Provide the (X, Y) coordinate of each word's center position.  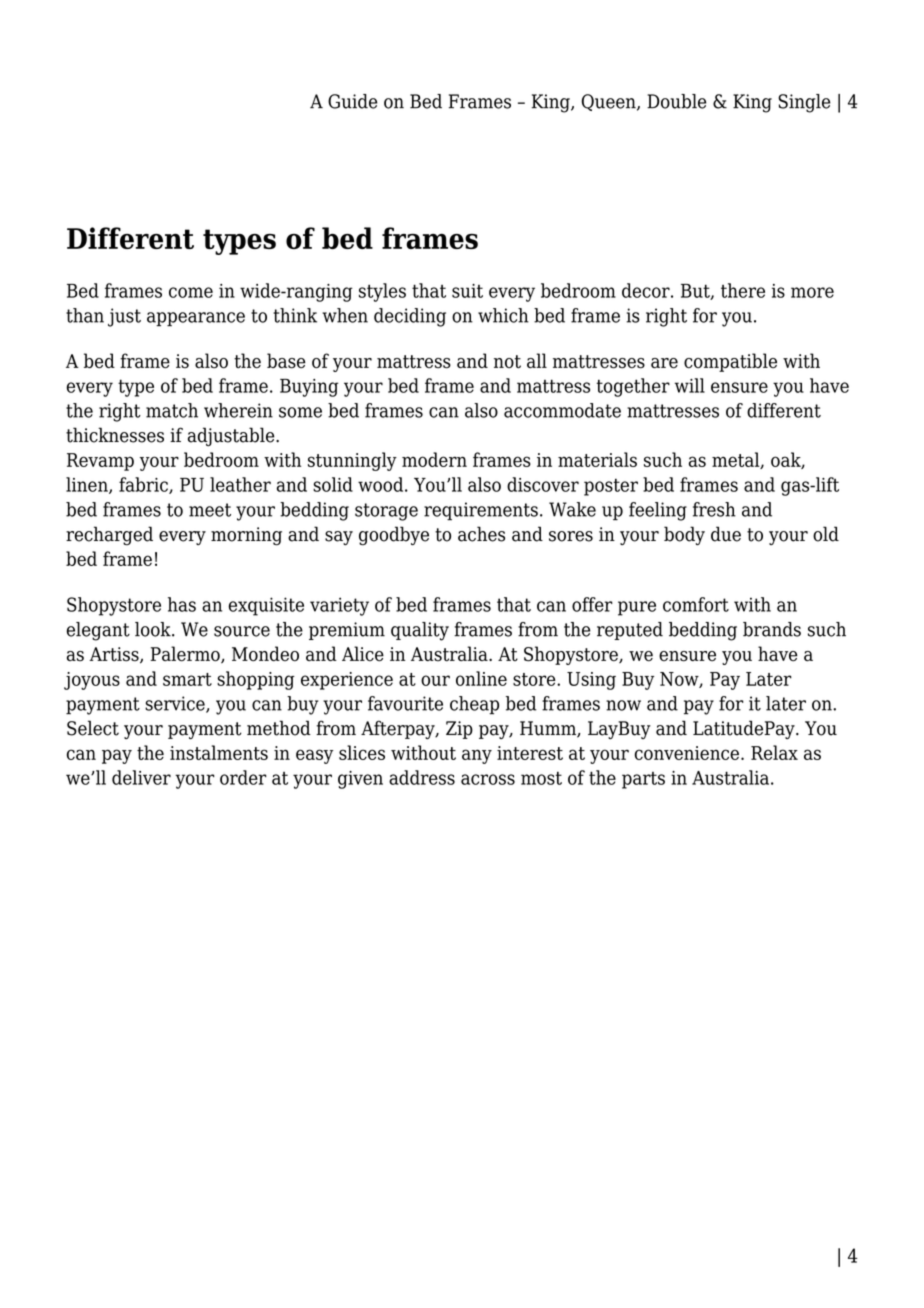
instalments (219, 752)
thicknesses (115, 435)
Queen (610, 102)
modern (434, 459)
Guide (352, 101)
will (690, 385)
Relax (774, 752)
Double (676, 101)
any (477, 756)
